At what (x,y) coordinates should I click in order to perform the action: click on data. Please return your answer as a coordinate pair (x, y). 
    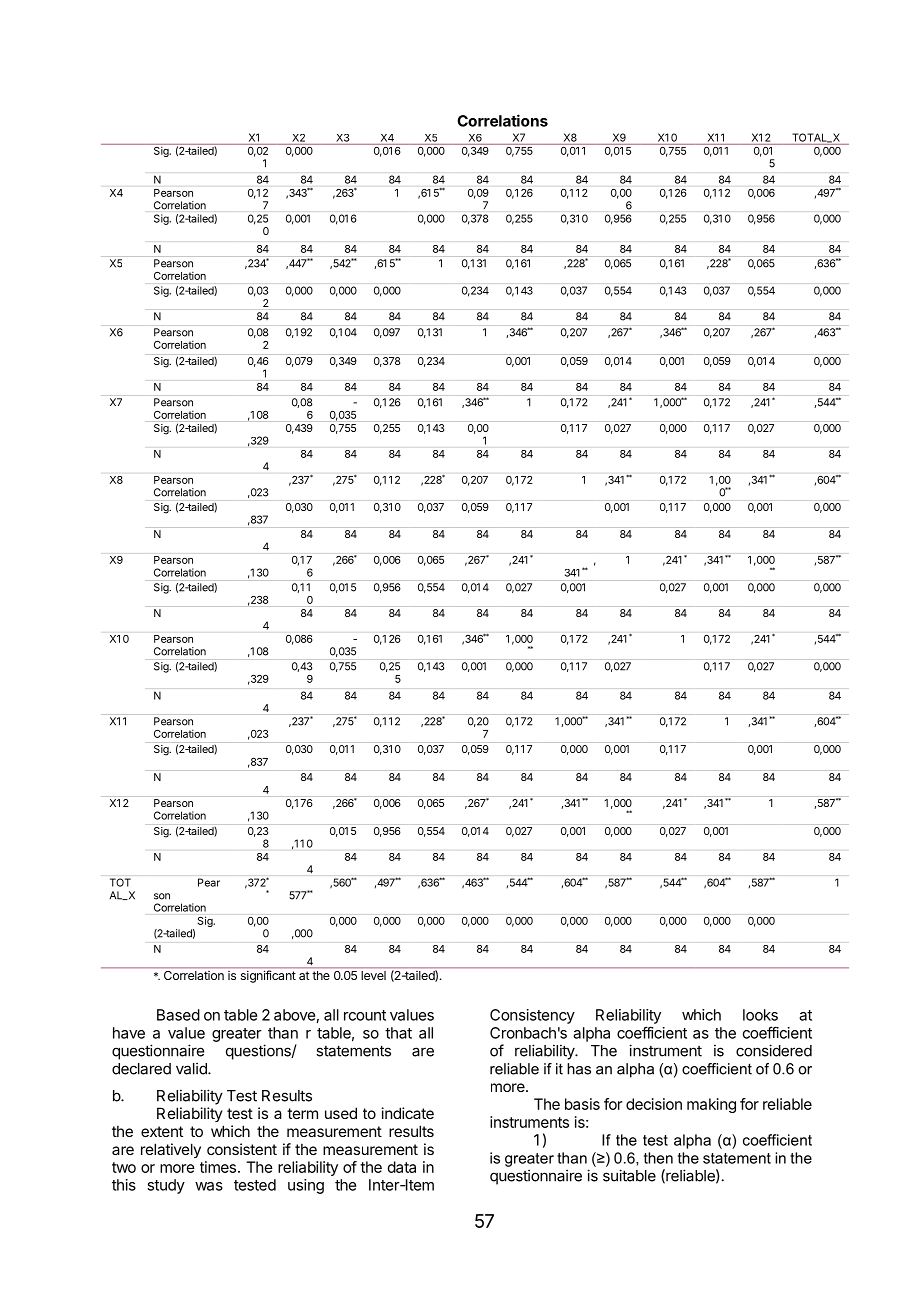
    Looking at the image, I should click on (402, 1167).
